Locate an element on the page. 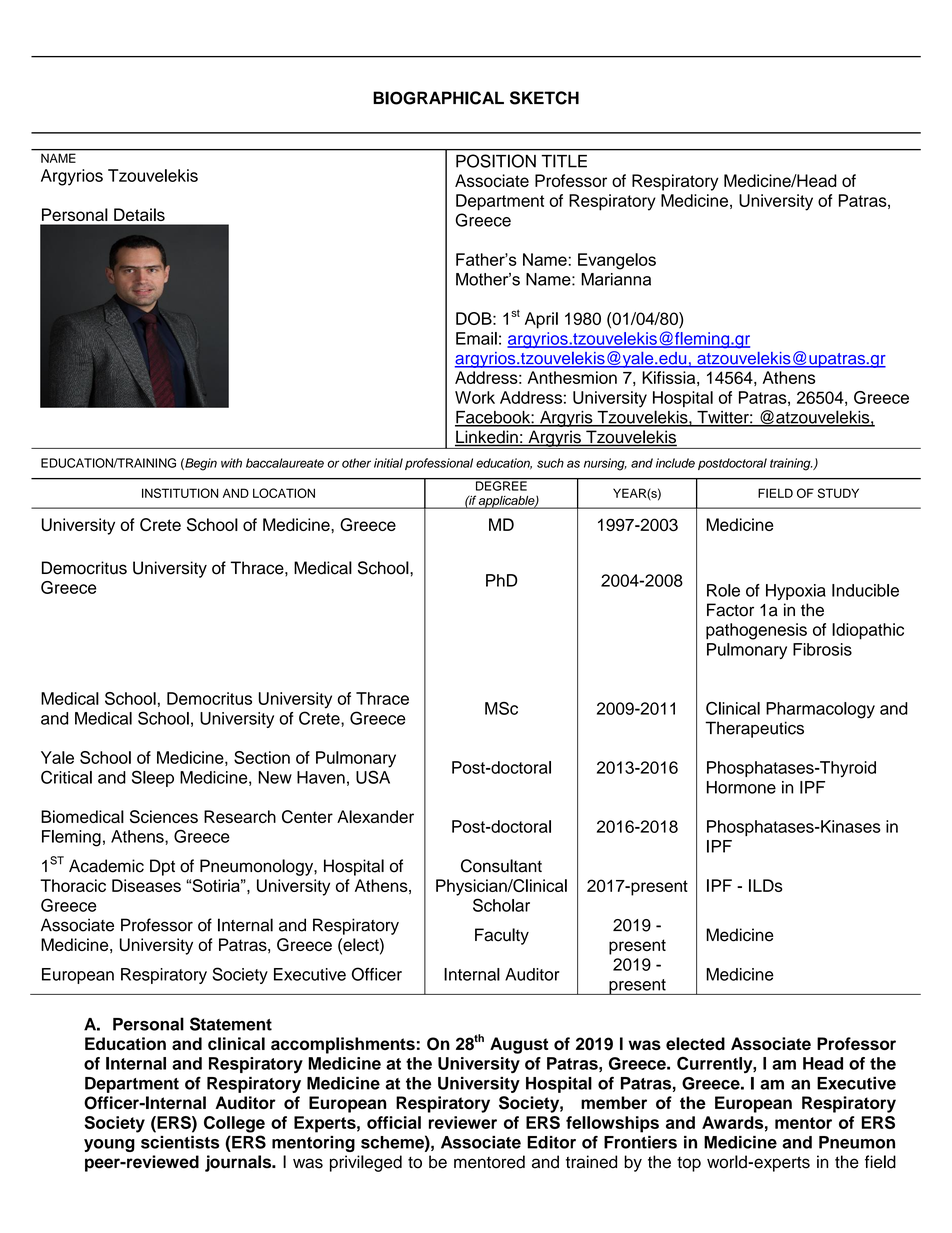 The image size is (952, 1233). Diseases is located at coordinates (146, 885).
